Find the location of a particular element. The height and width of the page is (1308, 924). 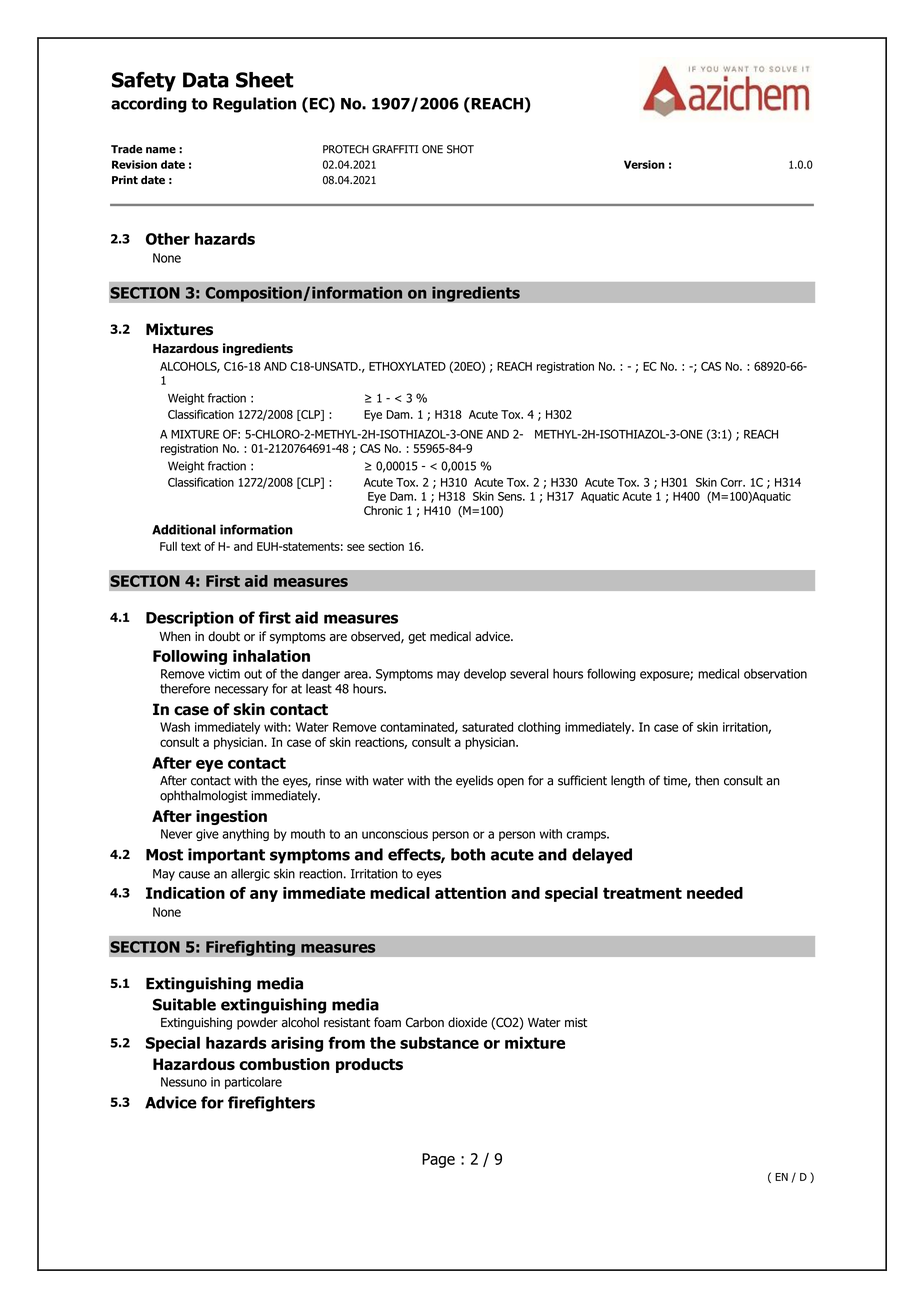

then is located at coordinates (707, 780).
